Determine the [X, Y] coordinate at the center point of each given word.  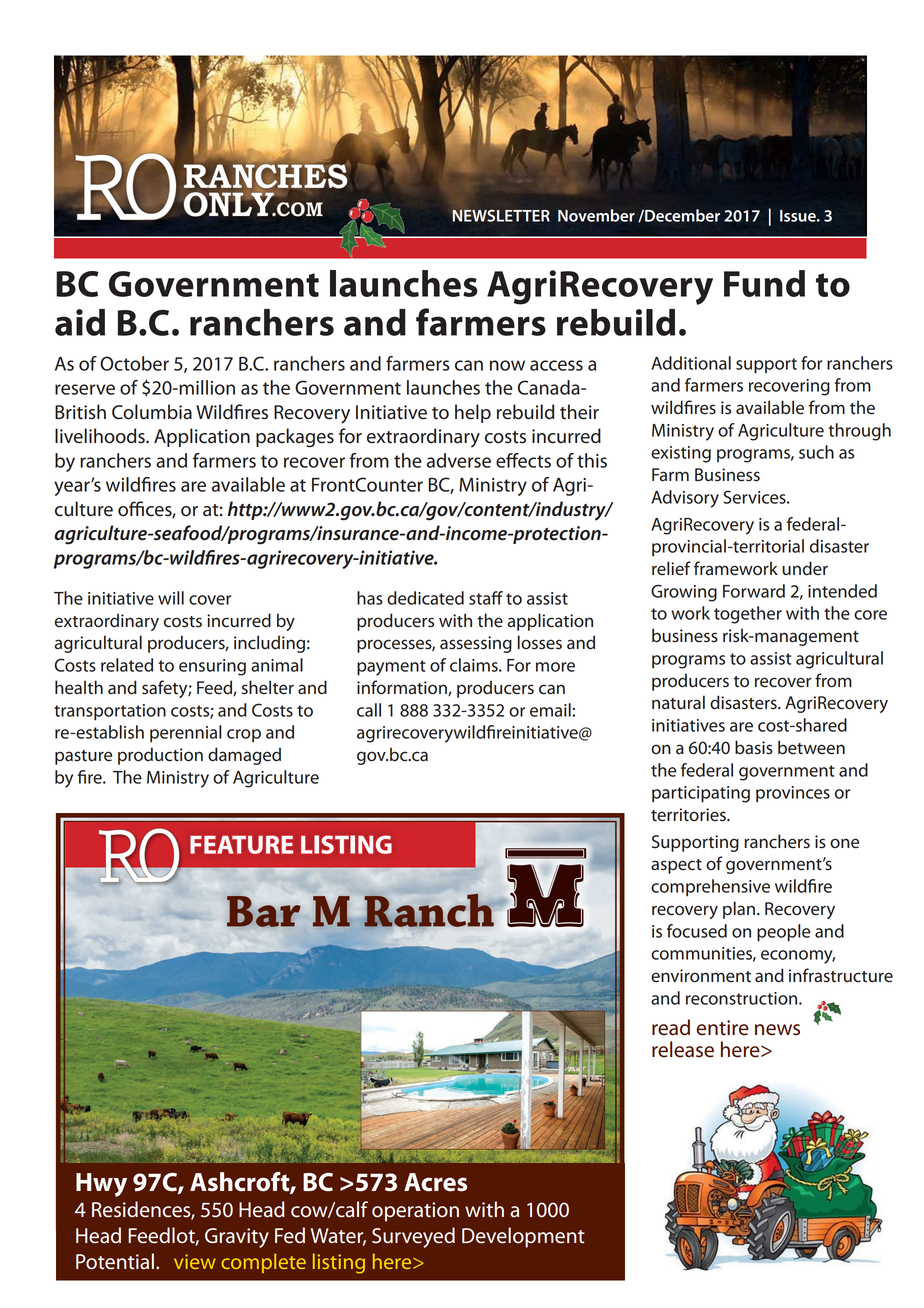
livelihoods [101, 436]
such [816, 452]
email [550, 710]
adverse [459, 460]
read [671, 1027]
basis [754, 747]
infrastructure [841, 975]
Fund [764, 283]
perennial [186, 734]
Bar [264, 911]
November [596, 215]
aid [80, 322]
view [195, 1261]
